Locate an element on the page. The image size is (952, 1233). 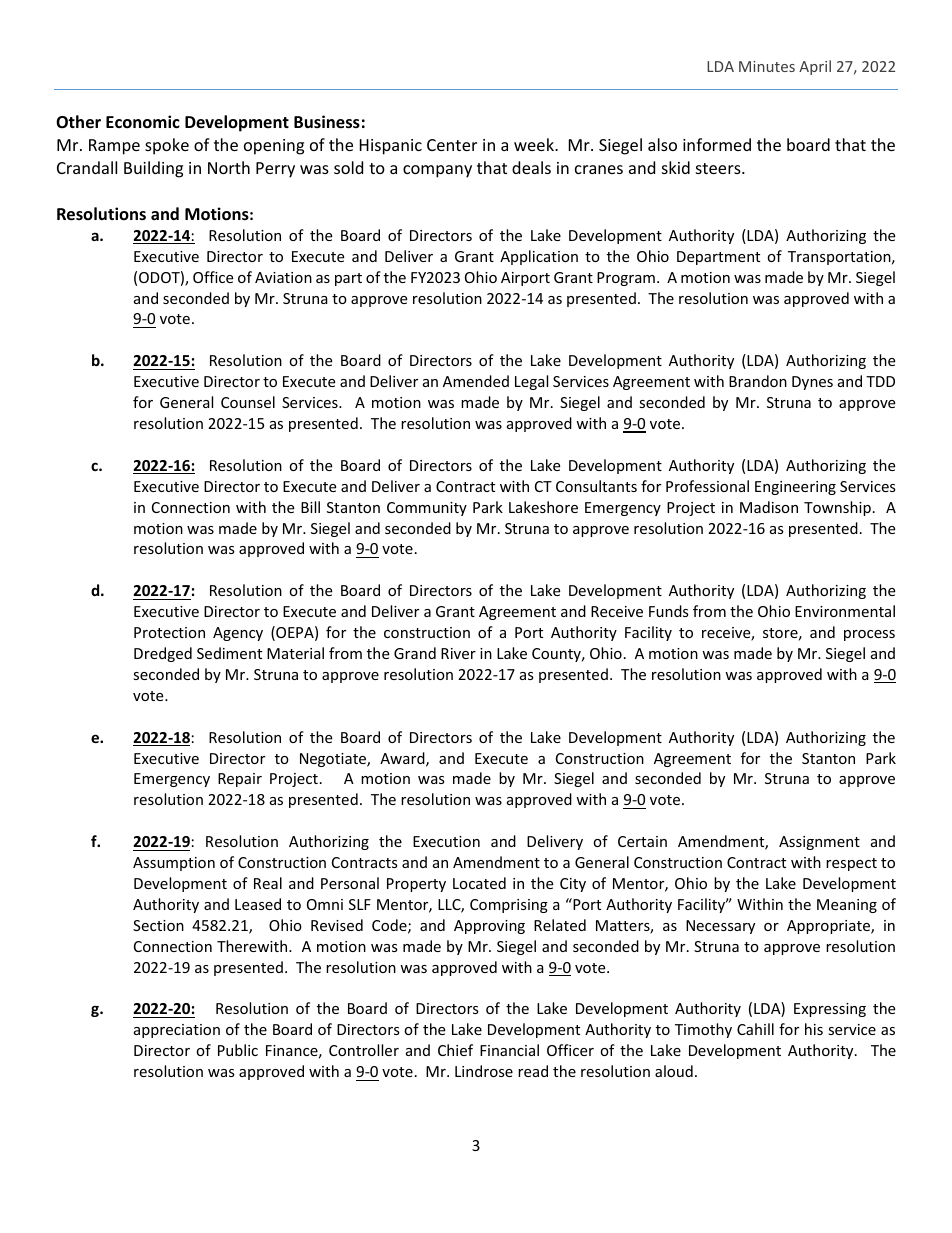
Chief is located at coordinates (455, 1050).
